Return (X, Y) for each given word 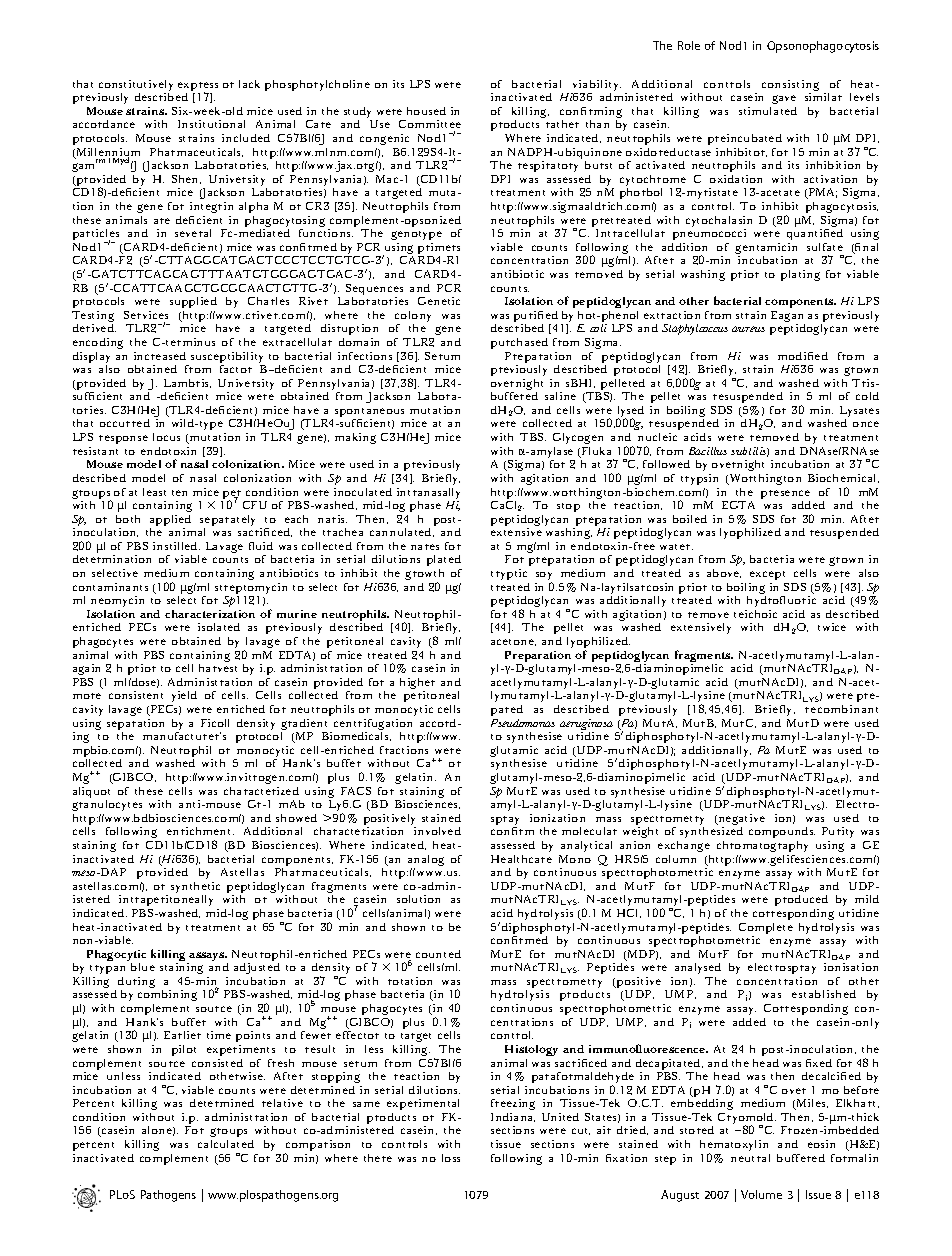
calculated (226, 1144)
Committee (430, 126)
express (198, 88)
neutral (750, 1158)
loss (451, 1158)
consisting (790, 87)
